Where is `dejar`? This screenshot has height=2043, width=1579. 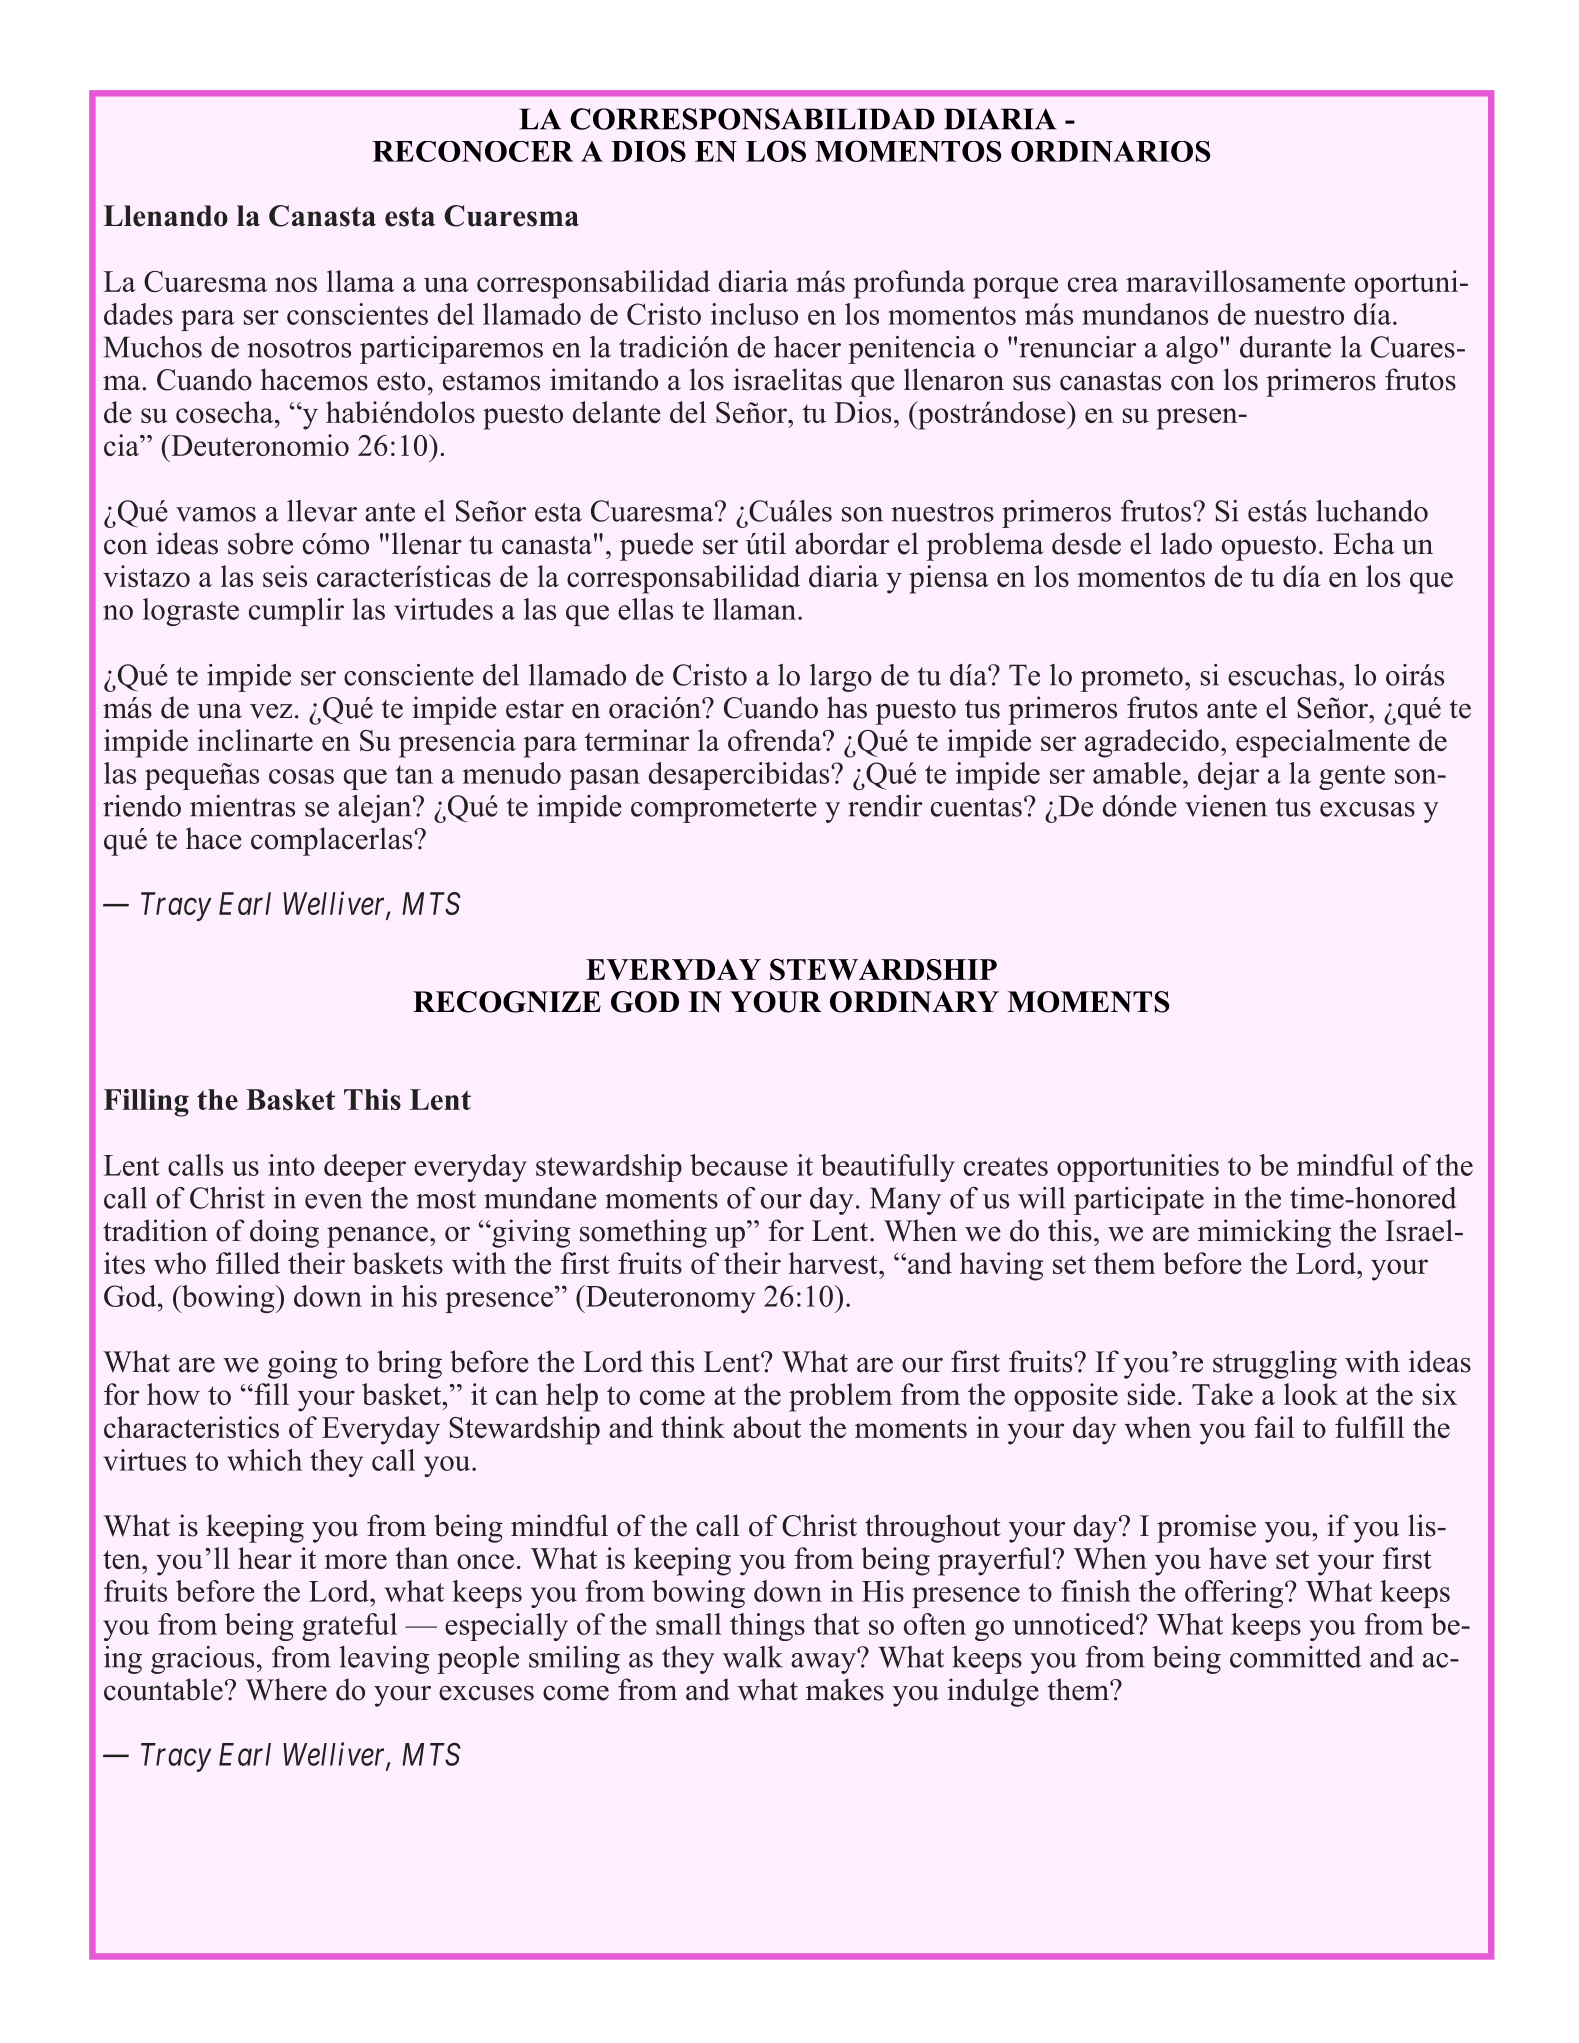 dejar is located at coordinates (1228, 776).
